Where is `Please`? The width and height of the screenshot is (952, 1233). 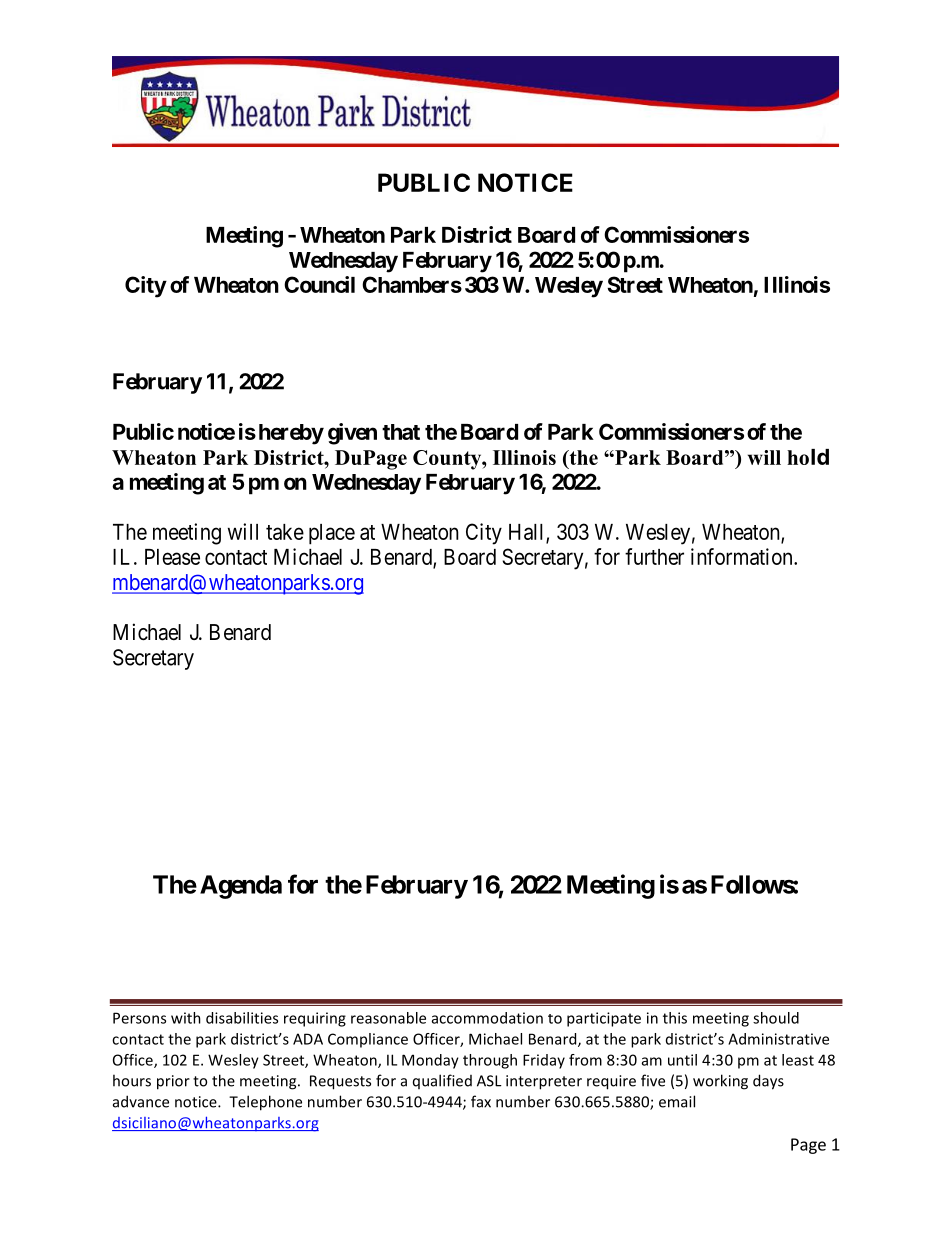 Please is located at coordinates (172, 557).
